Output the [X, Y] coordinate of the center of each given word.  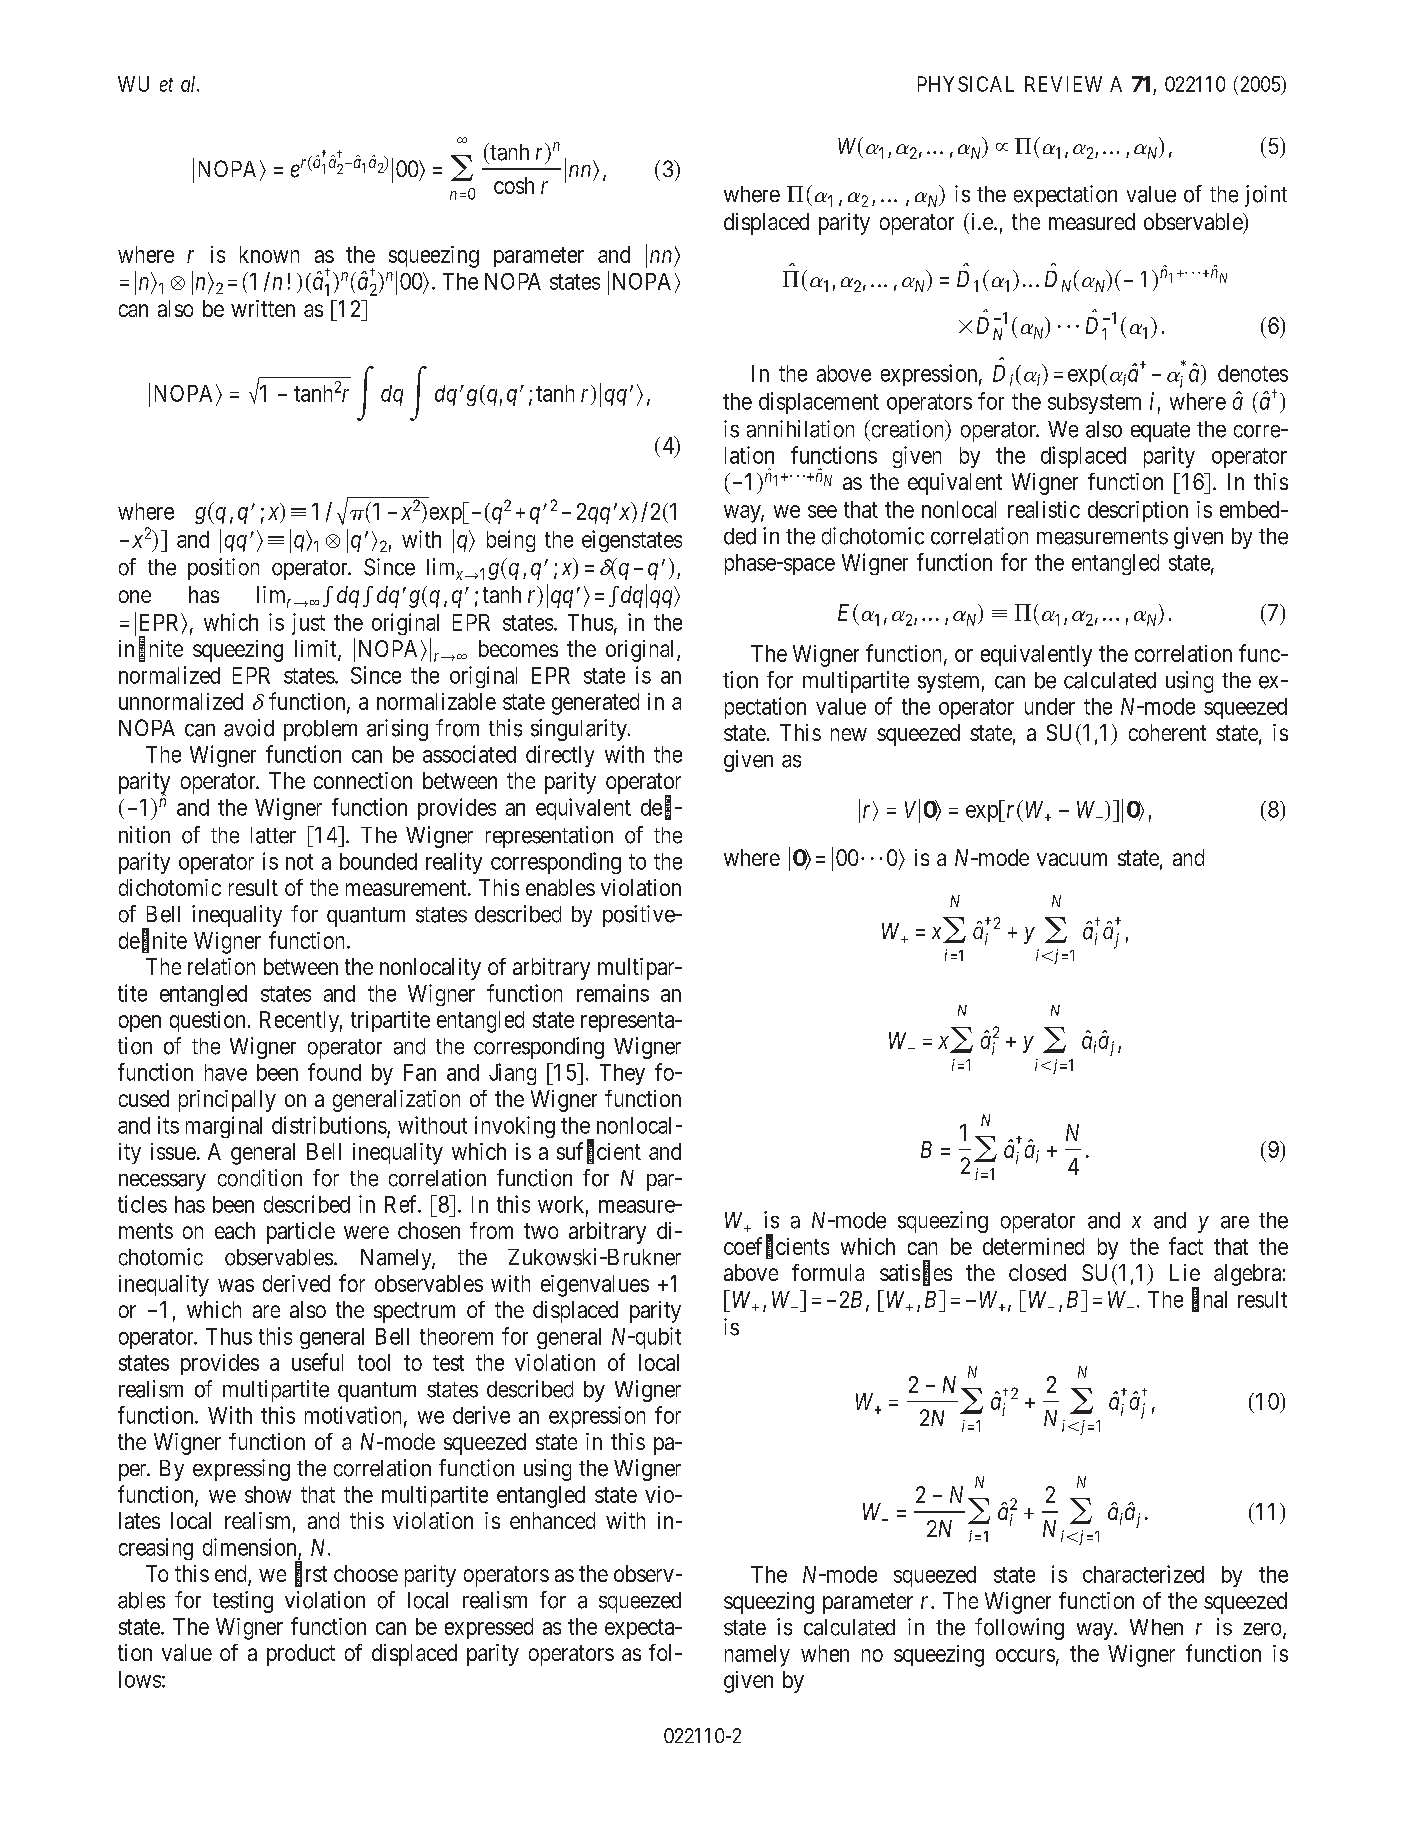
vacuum [1072, 859]
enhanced [552, 1520]
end [232, 1575]
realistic [1044, 509]
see [822, 511]
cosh [514, 185]
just [308, 624]
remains [613, 993]
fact [1186, 1246]
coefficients [776, 1247]
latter [273, 835]
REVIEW [1063, 84]
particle [301, 1233]
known [269, 254]
